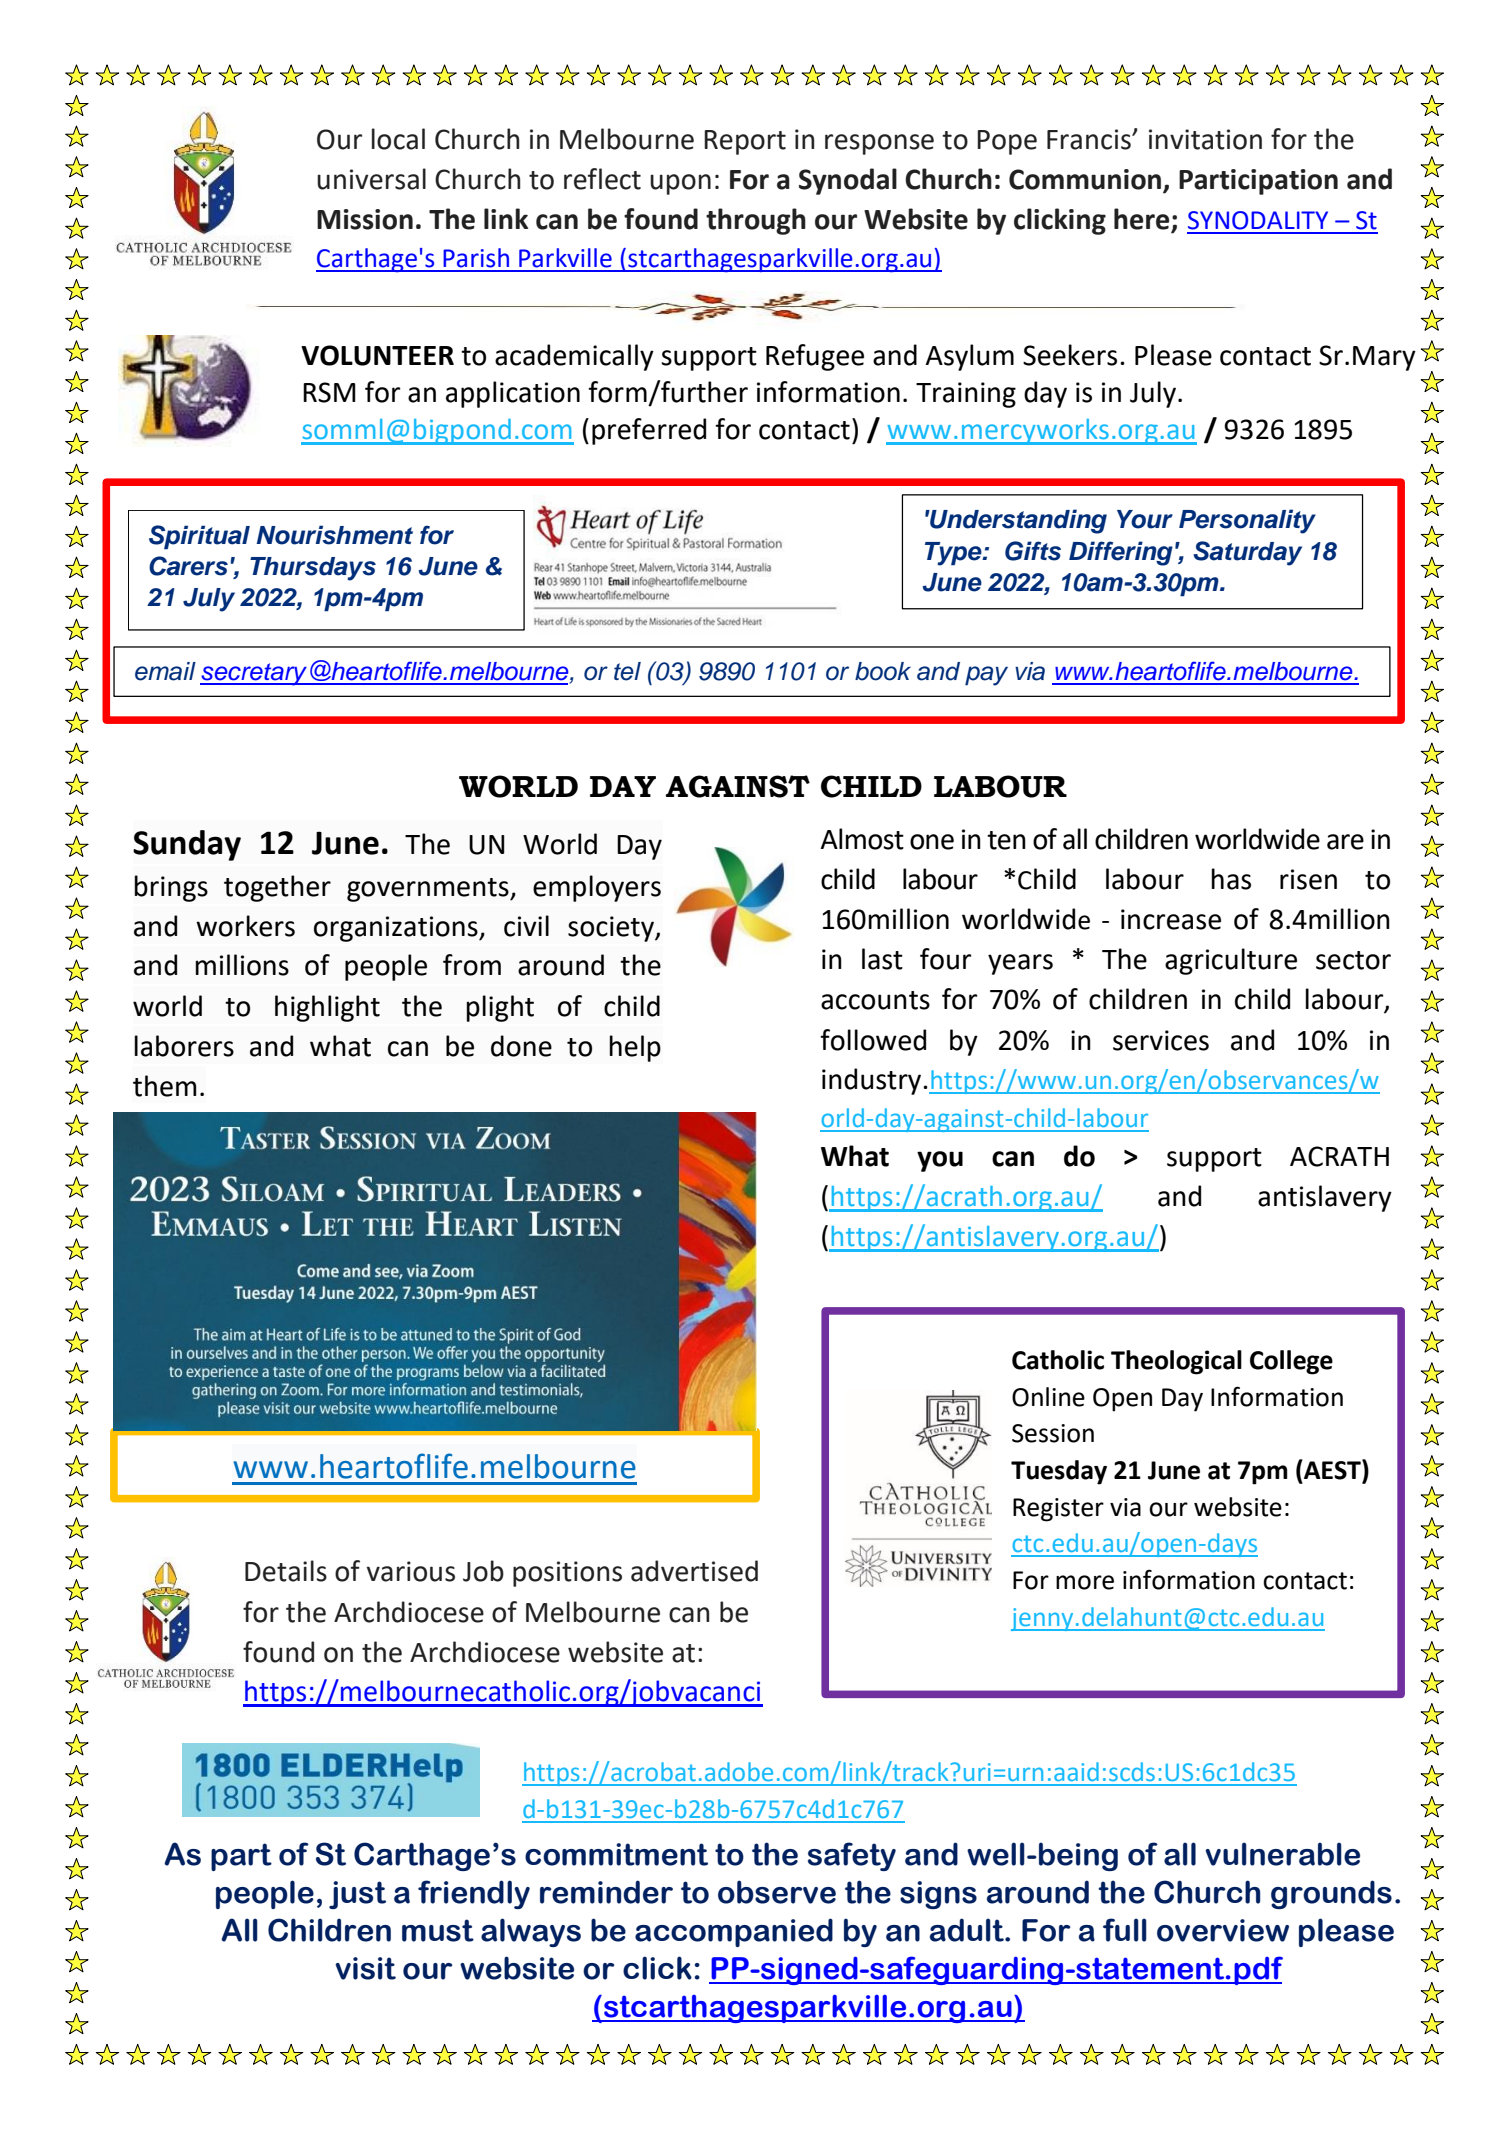 The image size is (1507, 2131). What do you see at coordinates (327, 1008) in the image?
I see `highlight` at bounding box center [327, 1008].
